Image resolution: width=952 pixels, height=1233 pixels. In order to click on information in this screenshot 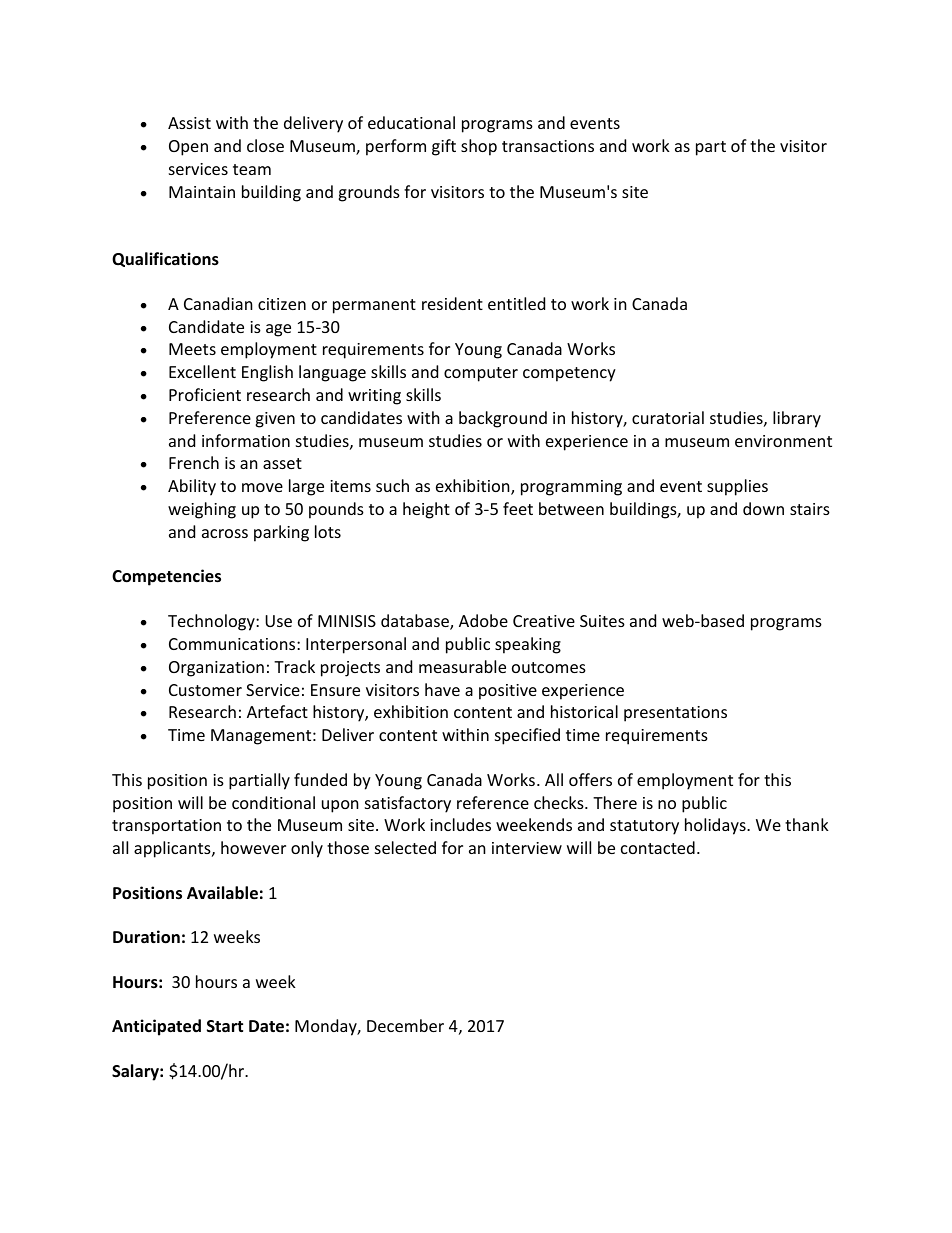, I will do `click(246, 440)`.
